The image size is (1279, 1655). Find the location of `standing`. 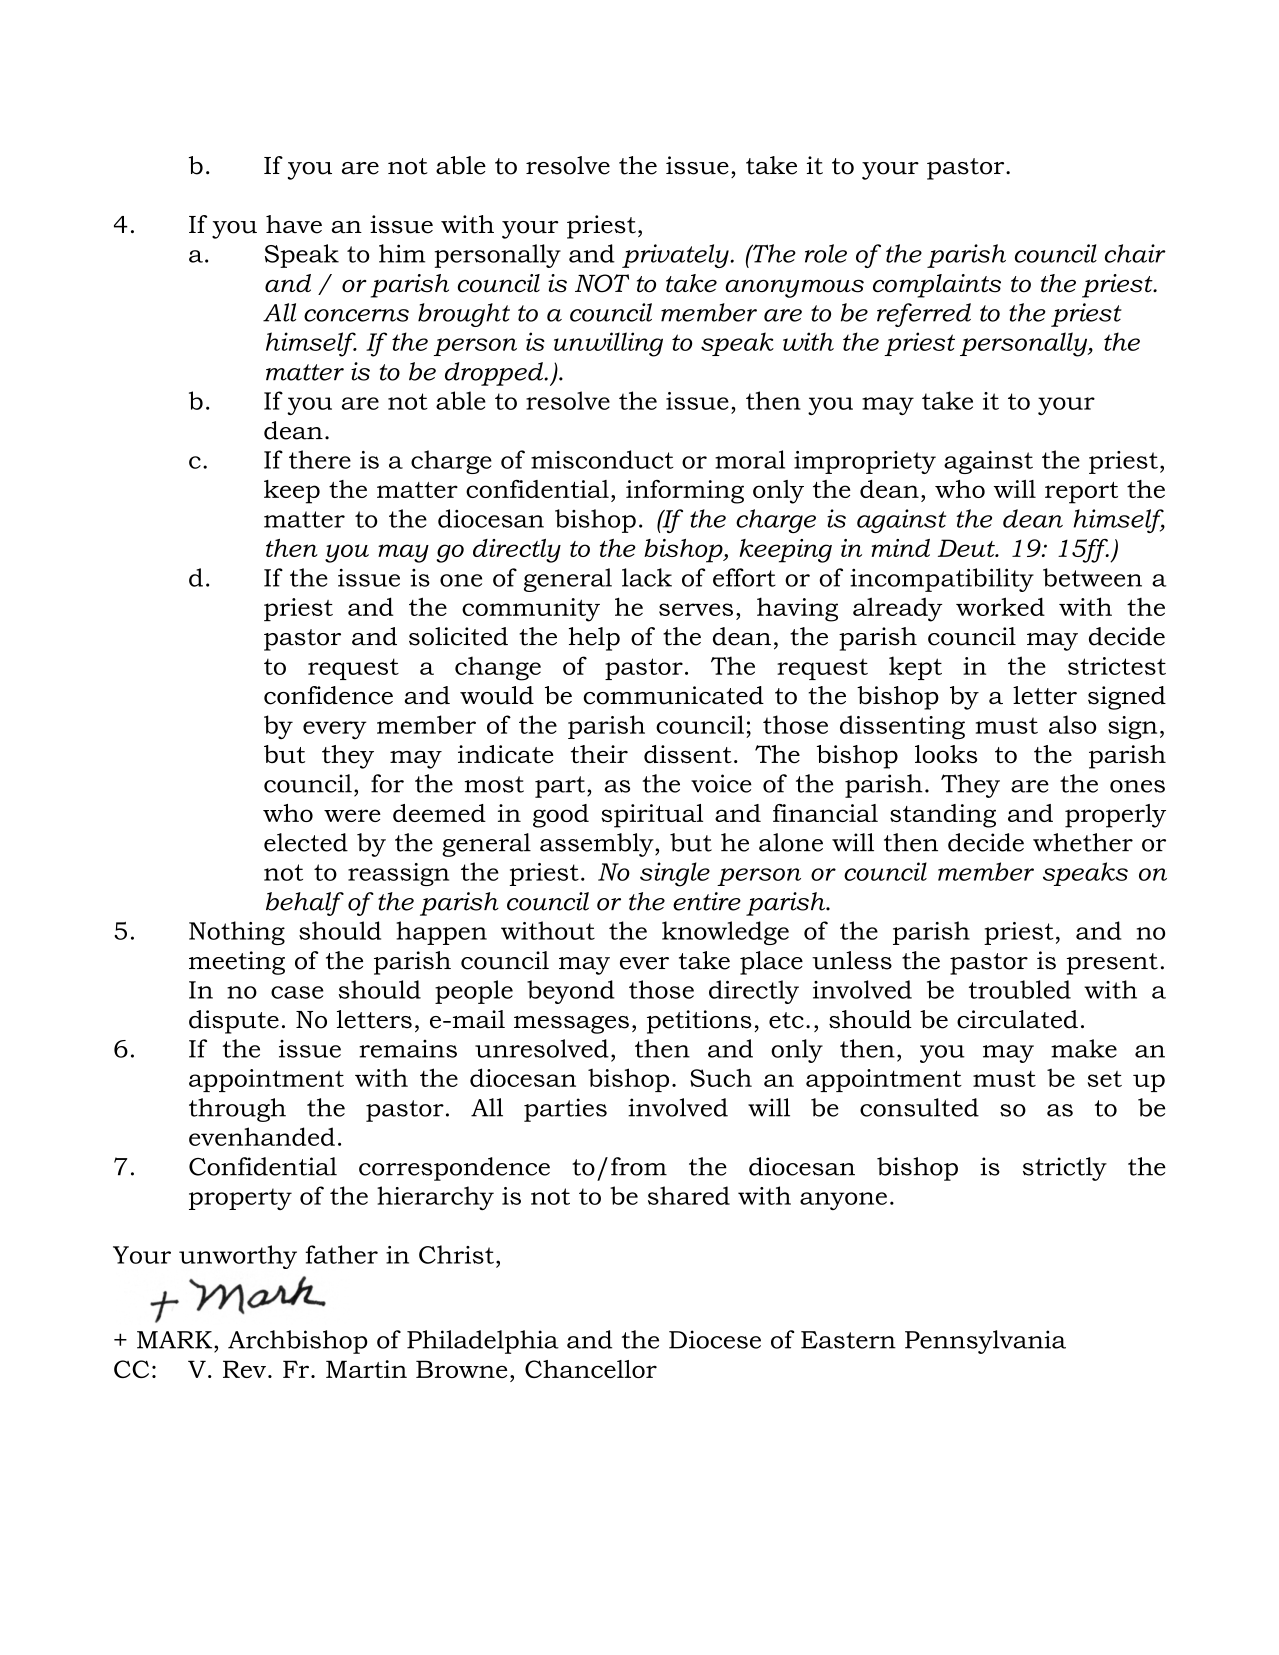

standing is located at coordinates (943, 816).
